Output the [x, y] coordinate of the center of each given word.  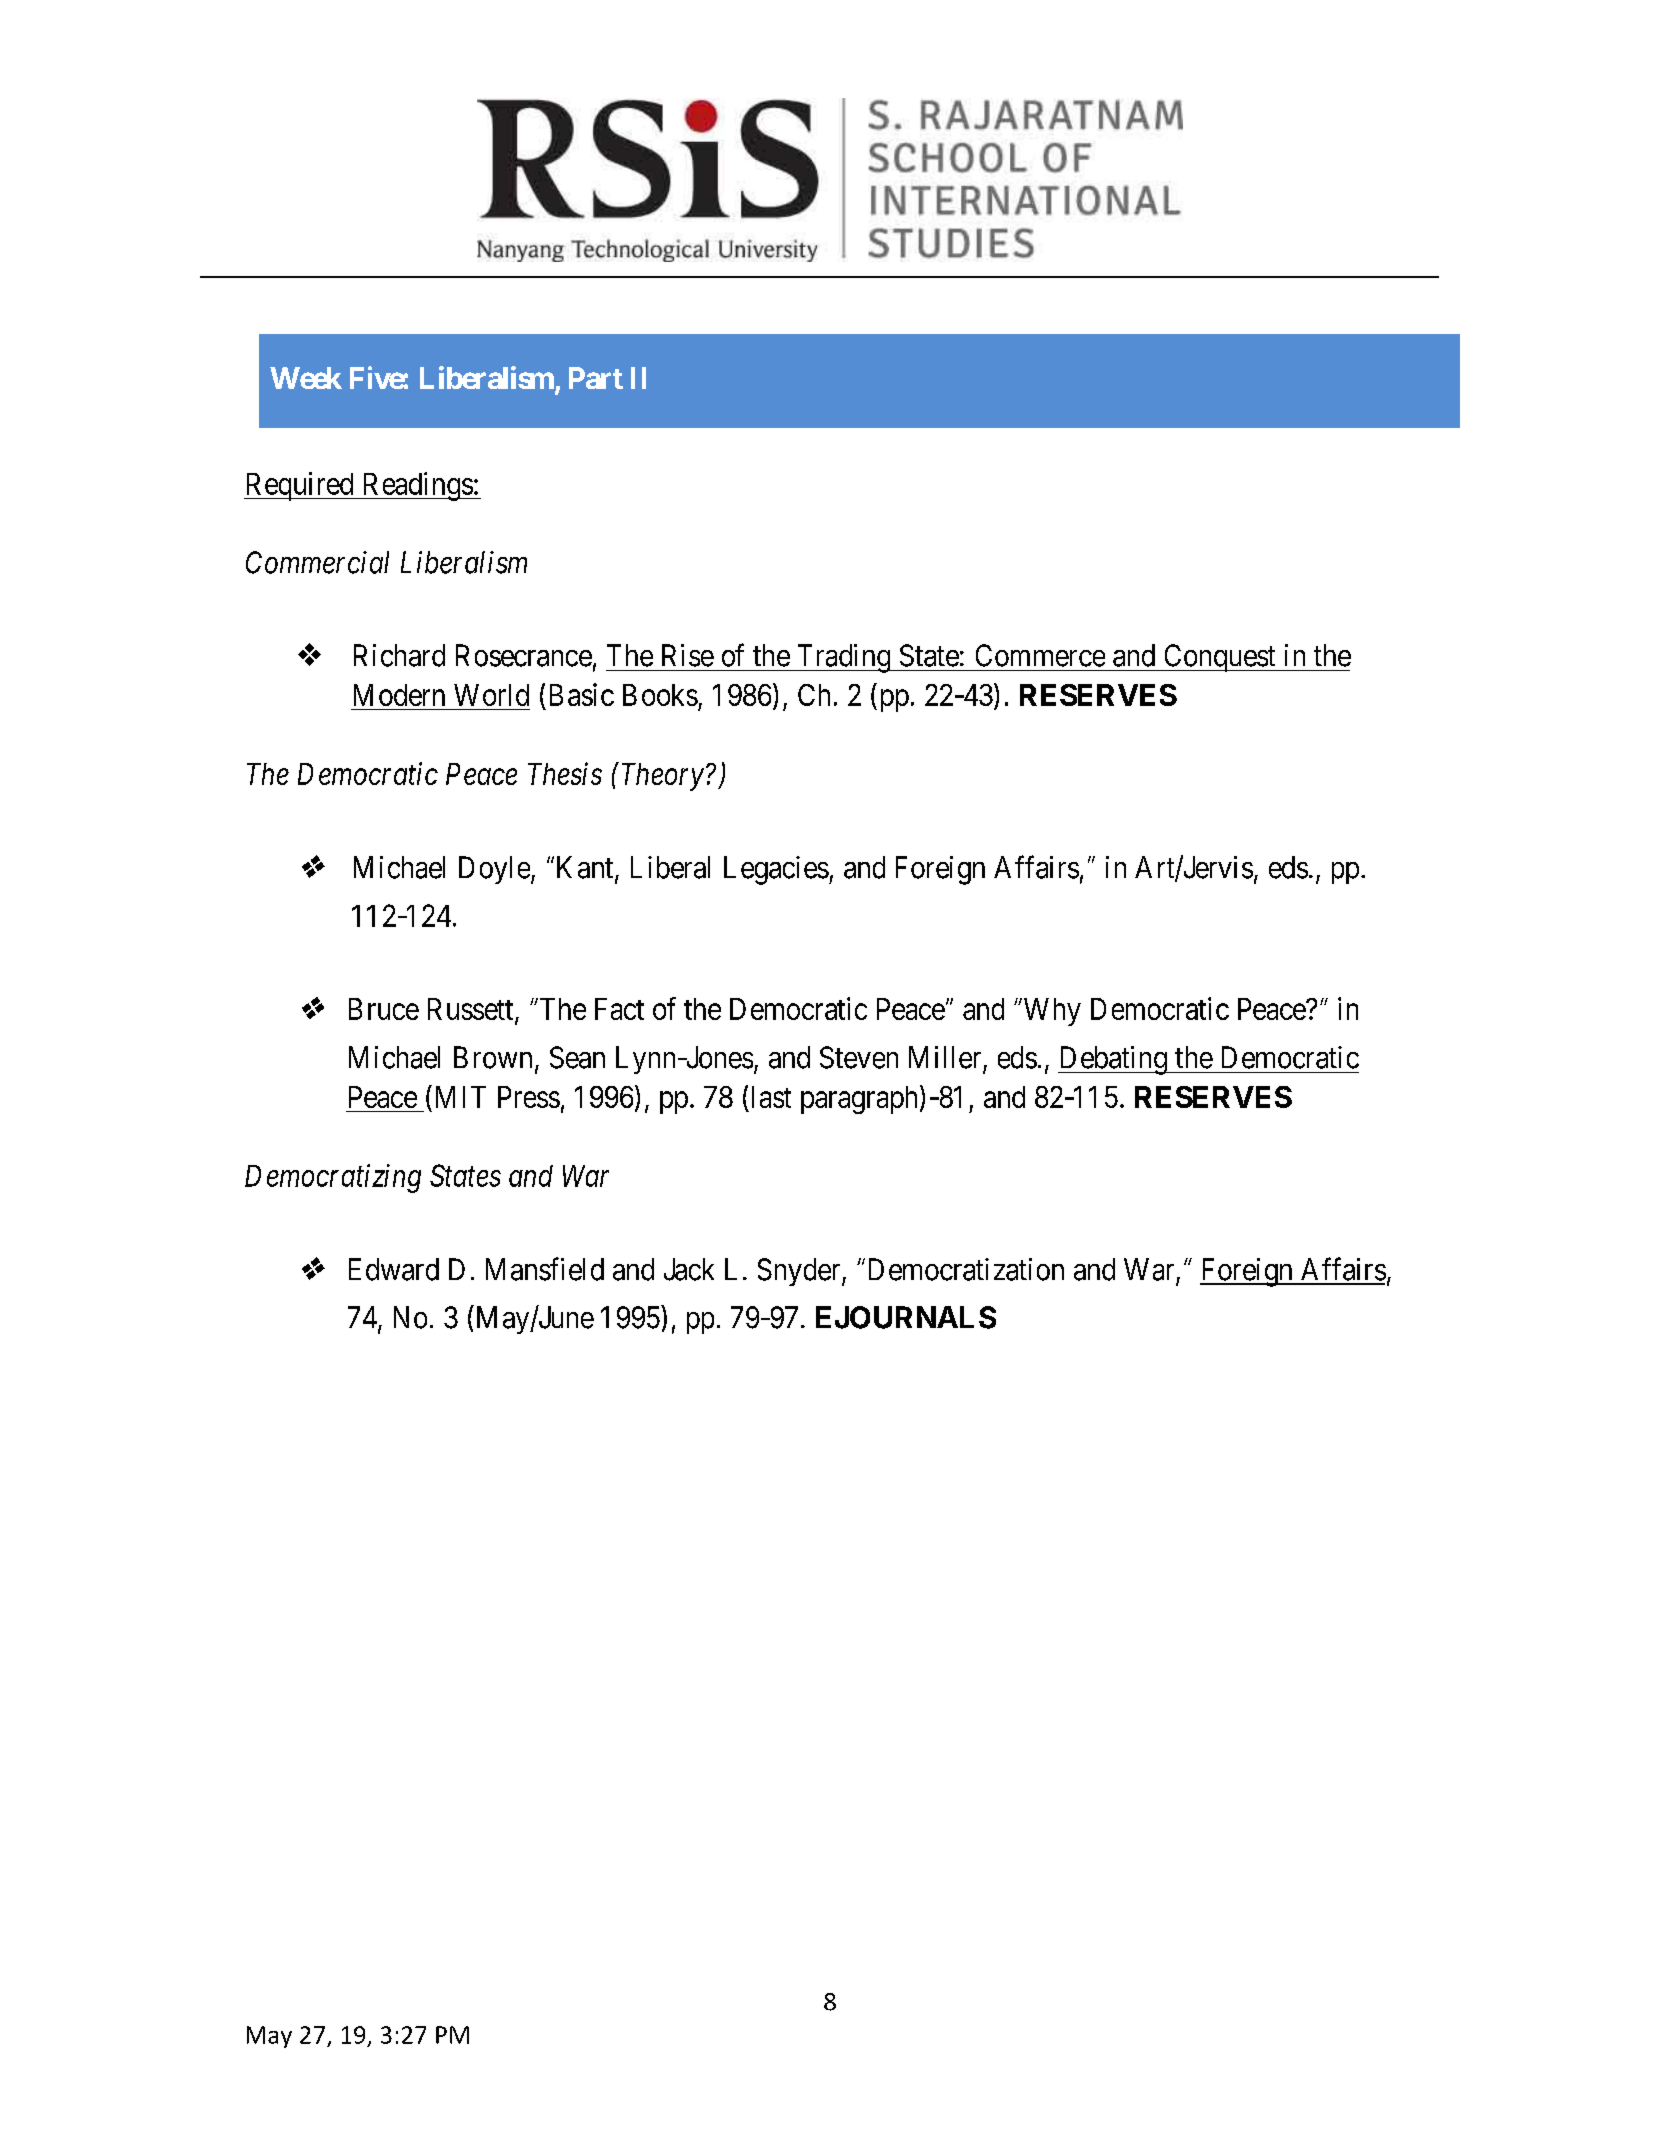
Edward [394, 1269]
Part [596, 378]
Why [1051, 1012]
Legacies [776, 870]
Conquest [1219, 658]
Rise [688, 655]
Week [306, 378]
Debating [1113, 1060]
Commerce [1040, 655]
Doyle [494, 870]
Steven [859, 1057]
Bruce [384, 1009]
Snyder [800, 1272]
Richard [399, 655]
